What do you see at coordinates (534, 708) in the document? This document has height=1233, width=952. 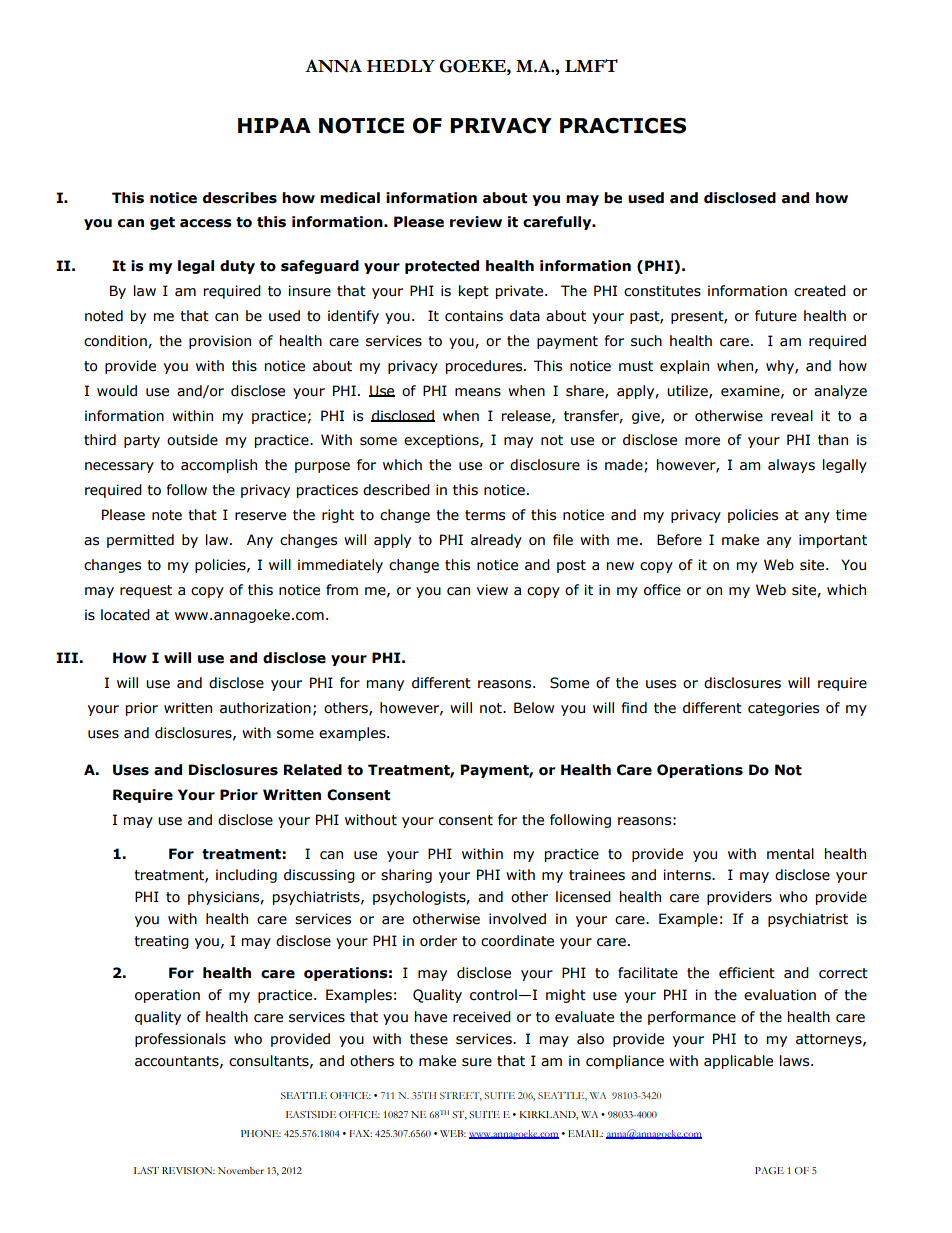 I see `Below` at bounding box center [534, 708].
